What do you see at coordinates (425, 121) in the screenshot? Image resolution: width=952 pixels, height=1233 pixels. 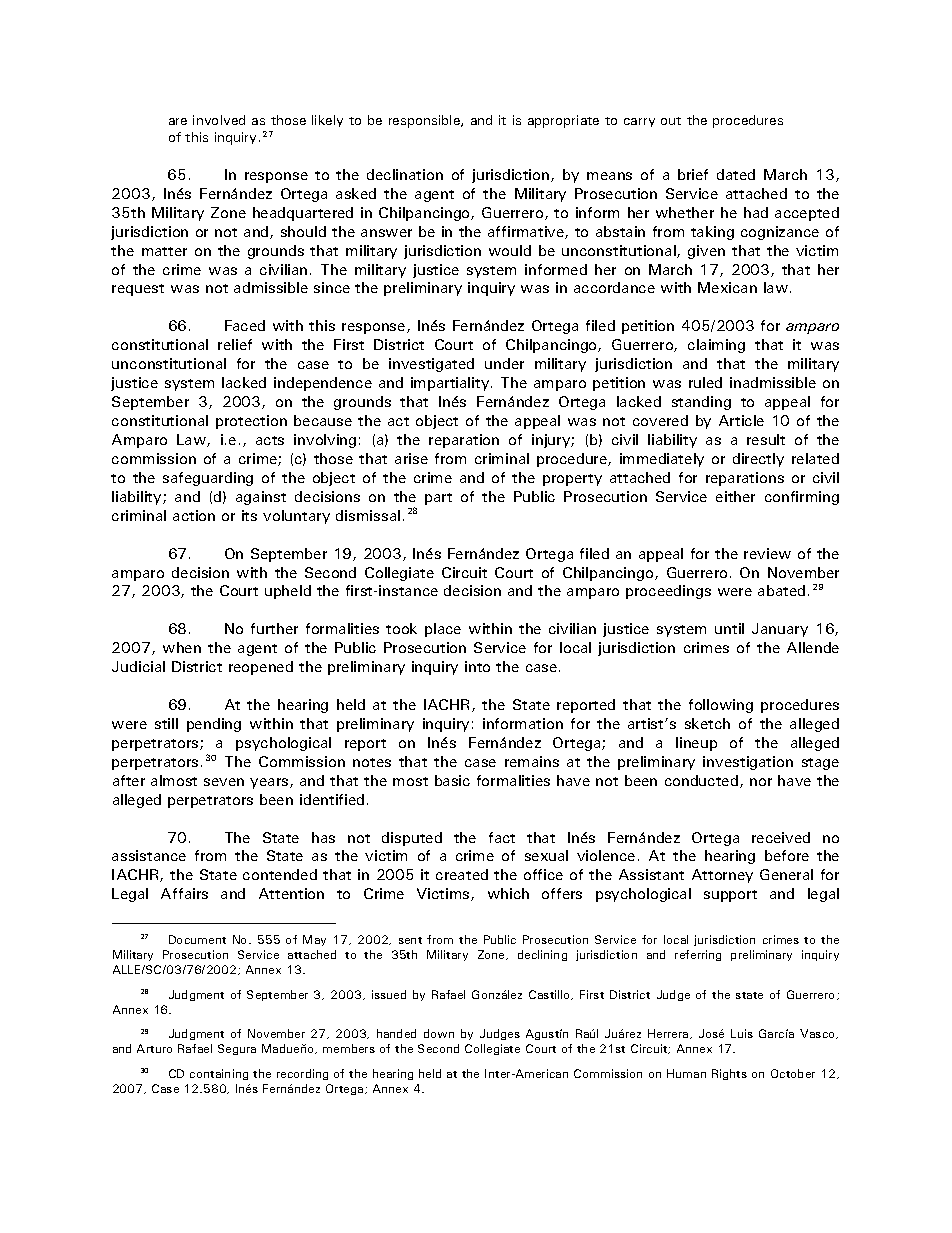 I see `responsible` at bounding box center [425, 121].
